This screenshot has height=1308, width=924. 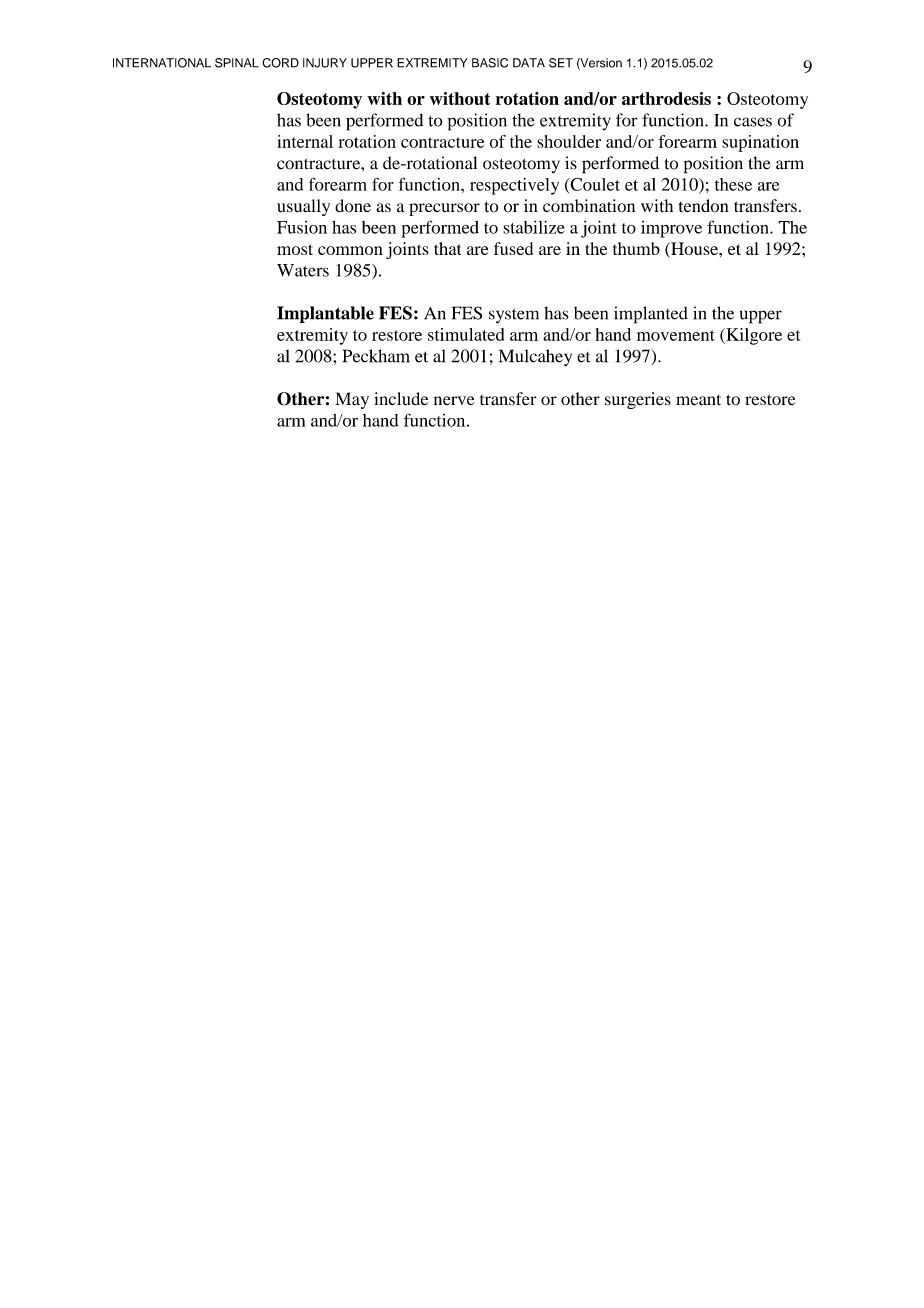 What do you see at coordinates (561, 63) in the screenshot?
I see `SET` at bounding box center [561, 63].
